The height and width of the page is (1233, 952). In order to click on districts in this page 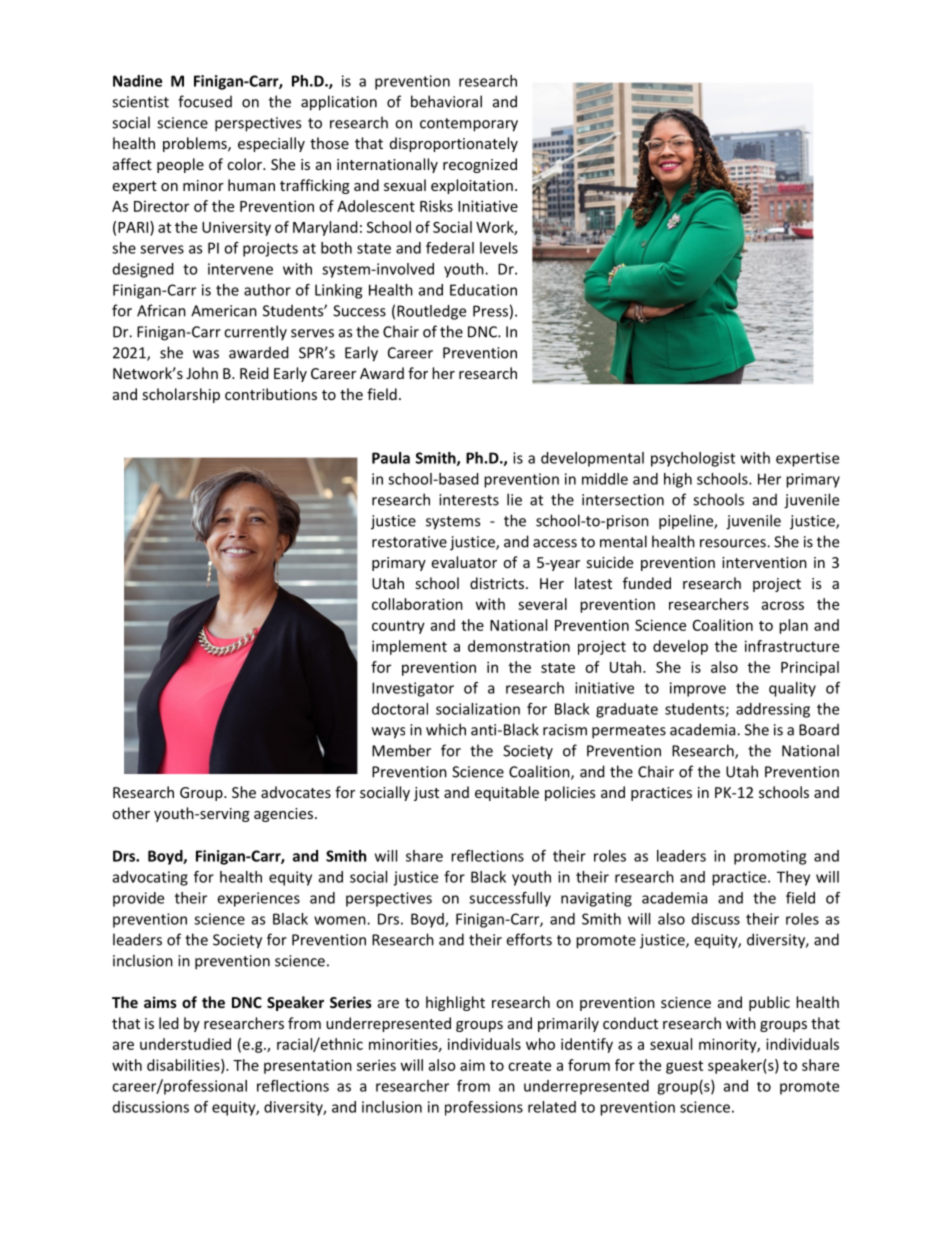, I will do `click(497, 583)`.
